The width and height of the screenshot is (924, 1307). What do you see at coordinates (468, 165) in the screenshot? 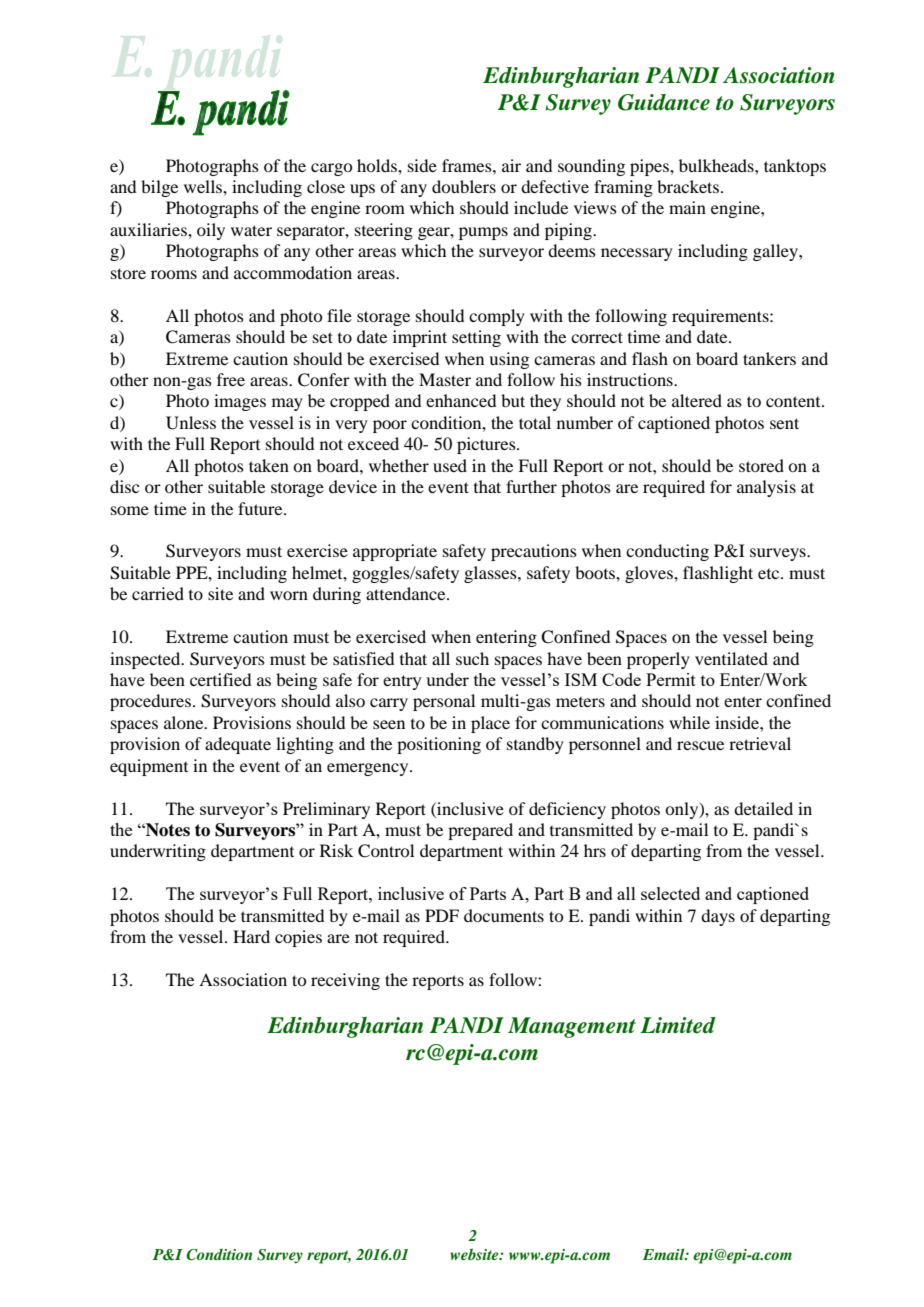
I see `frames` at bounding box center [468, 165].
